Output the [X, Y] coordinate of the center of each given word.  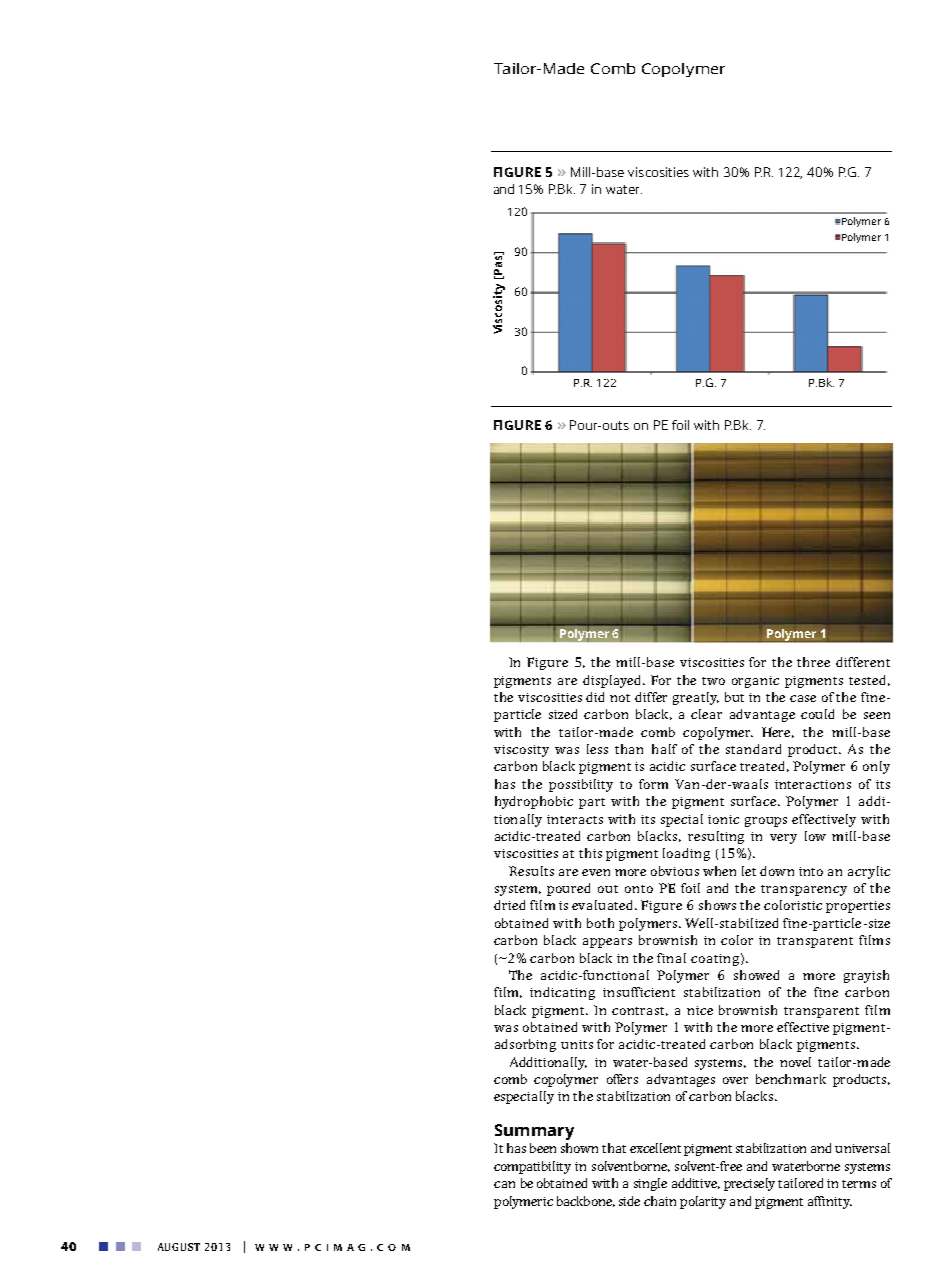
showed [756, 975]
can [504, 1184]
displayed [614, 681]
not [620, 698]
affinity [830, 1202]
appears [607, 943]
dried [509, 905]
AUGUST [179, 1247]
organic [755, 682]
